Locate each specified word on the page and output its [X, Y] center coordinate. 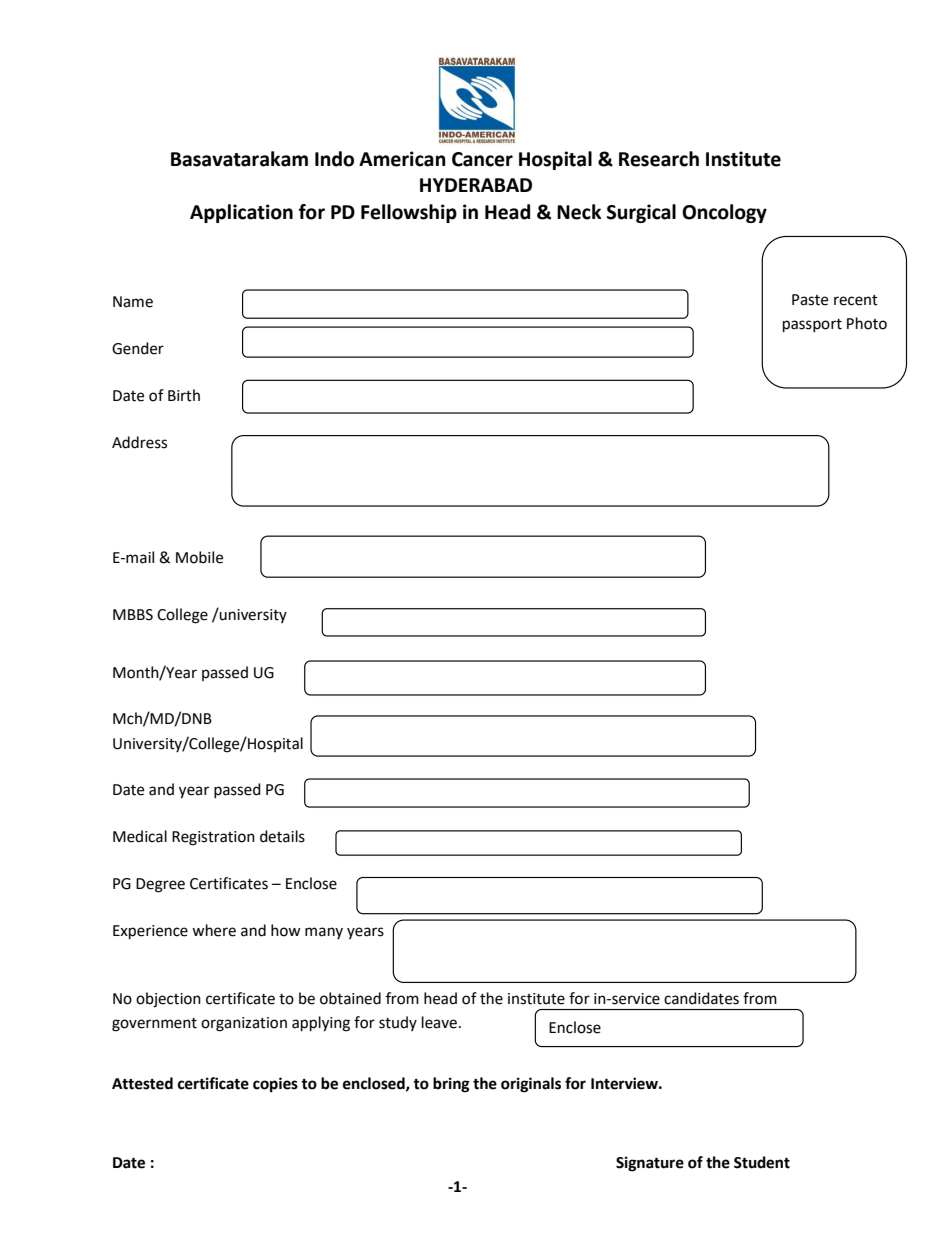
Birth [184, 395]
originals [531, 1085]
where [214, 930]
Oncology [724, 213]
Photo [867, 323]
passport [812, 326]
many [324, 933]
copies [275, 1085]
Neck [579, 212]
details [282, 836]
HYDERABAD [476, 185]
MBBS [133, 615]
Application [241, 213]
